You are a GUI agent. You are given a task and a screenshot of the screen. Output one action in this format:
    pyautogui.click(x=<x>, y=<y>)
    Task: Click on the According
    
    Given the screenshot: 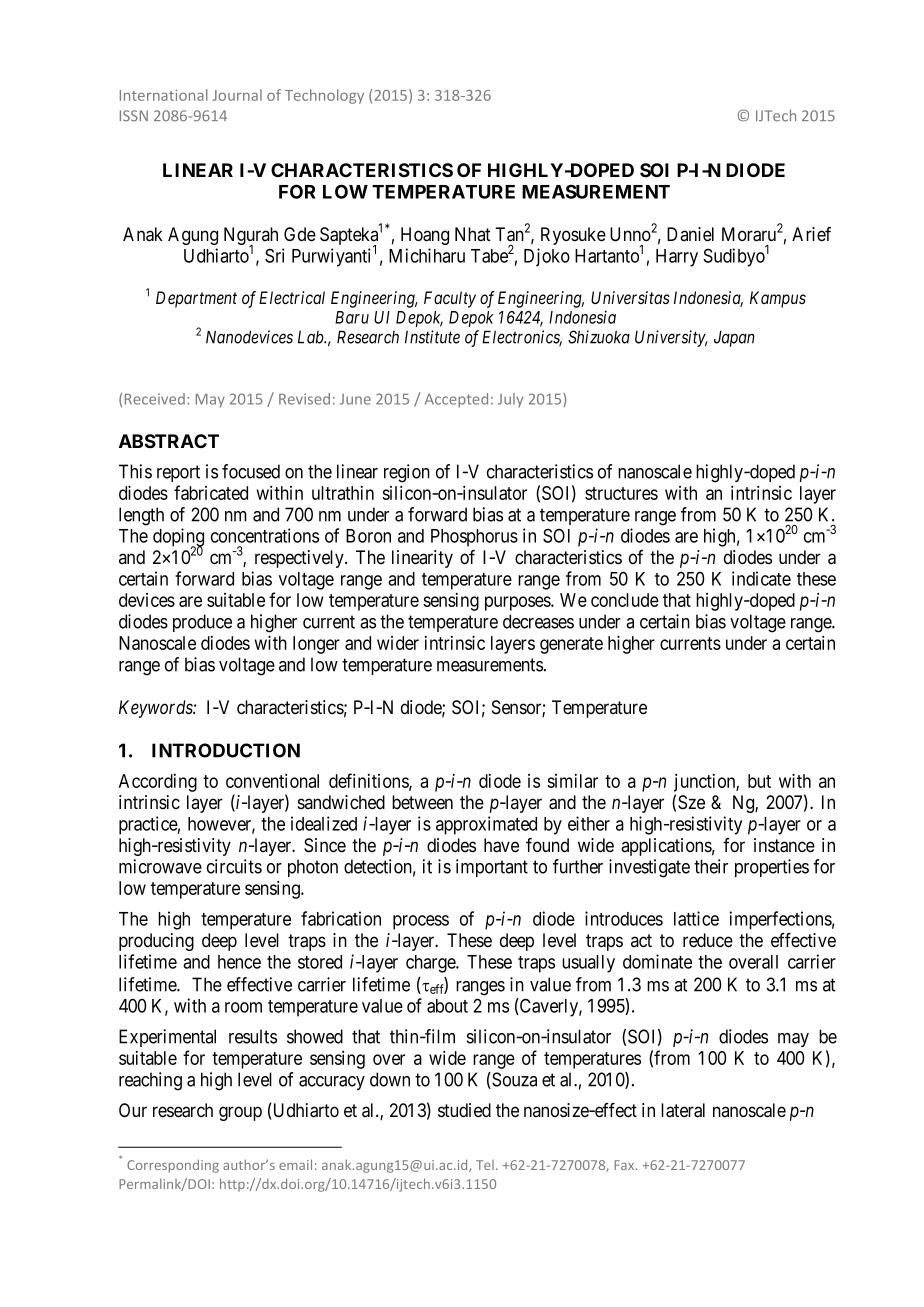 What is the action you would take?
    pyautogui.click(x=158, y=783)
